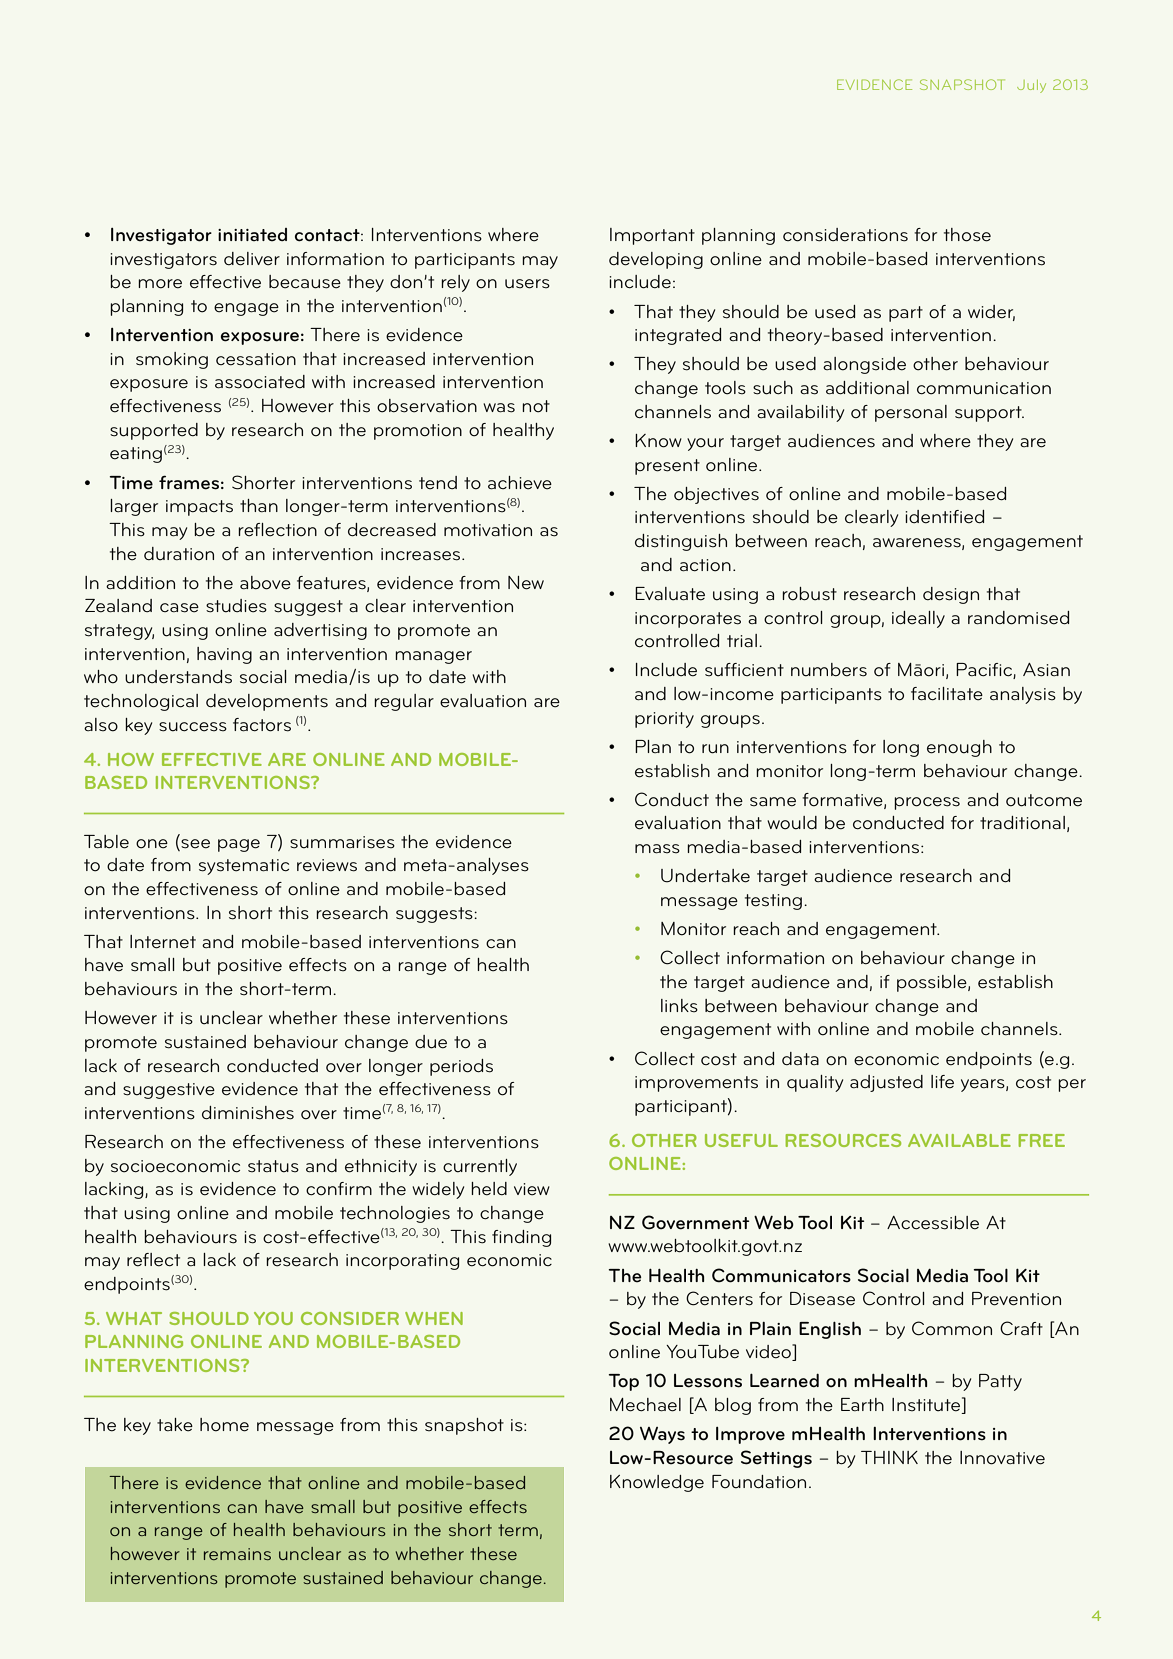 The height and width of the screenshot is (1659, 1173). Describe the element at coordinates (252, 235) in the screenshot. I see `initiated` at that location.
